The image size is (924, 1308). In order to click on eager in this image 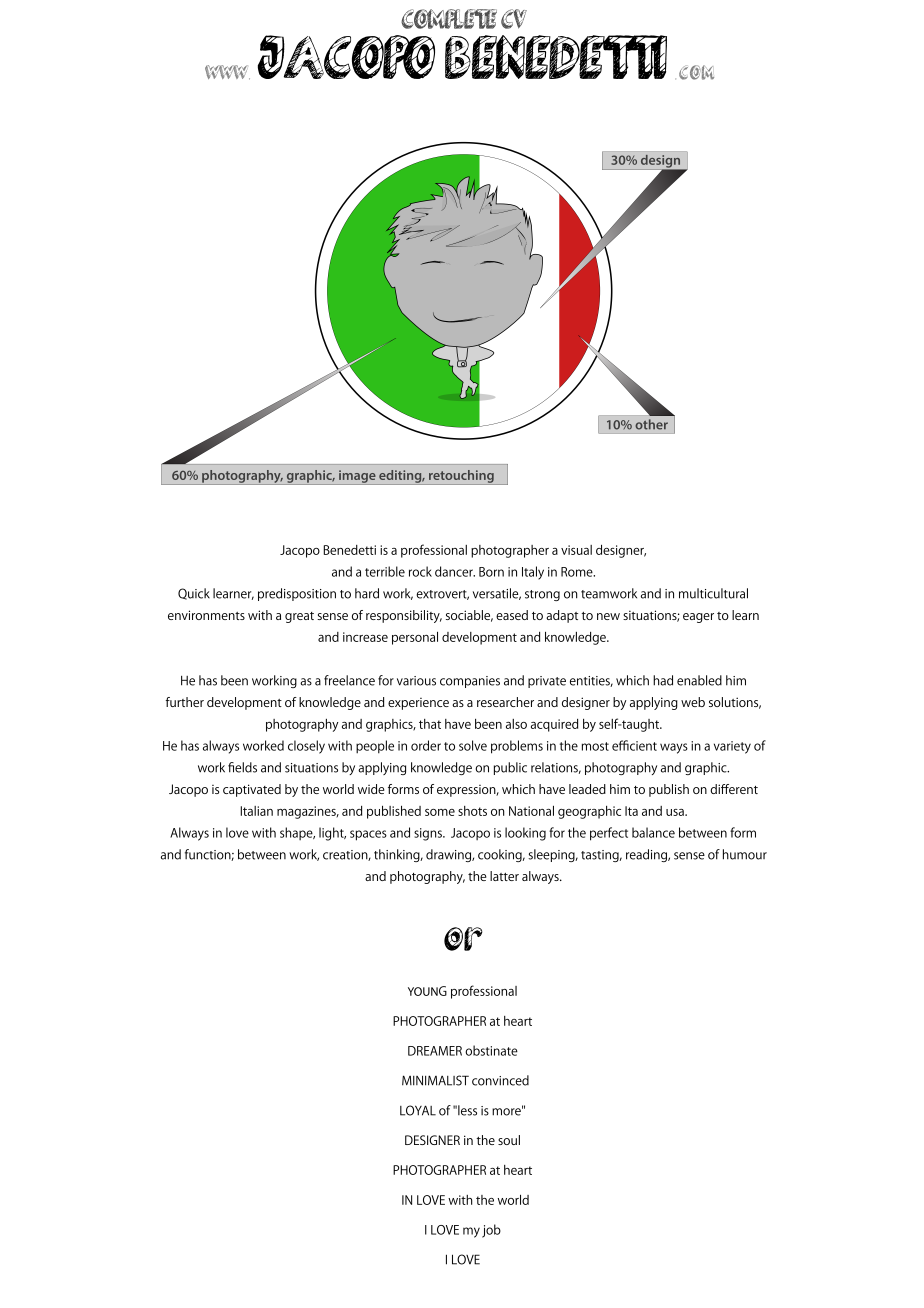, I will do `click(698, 618)`.
